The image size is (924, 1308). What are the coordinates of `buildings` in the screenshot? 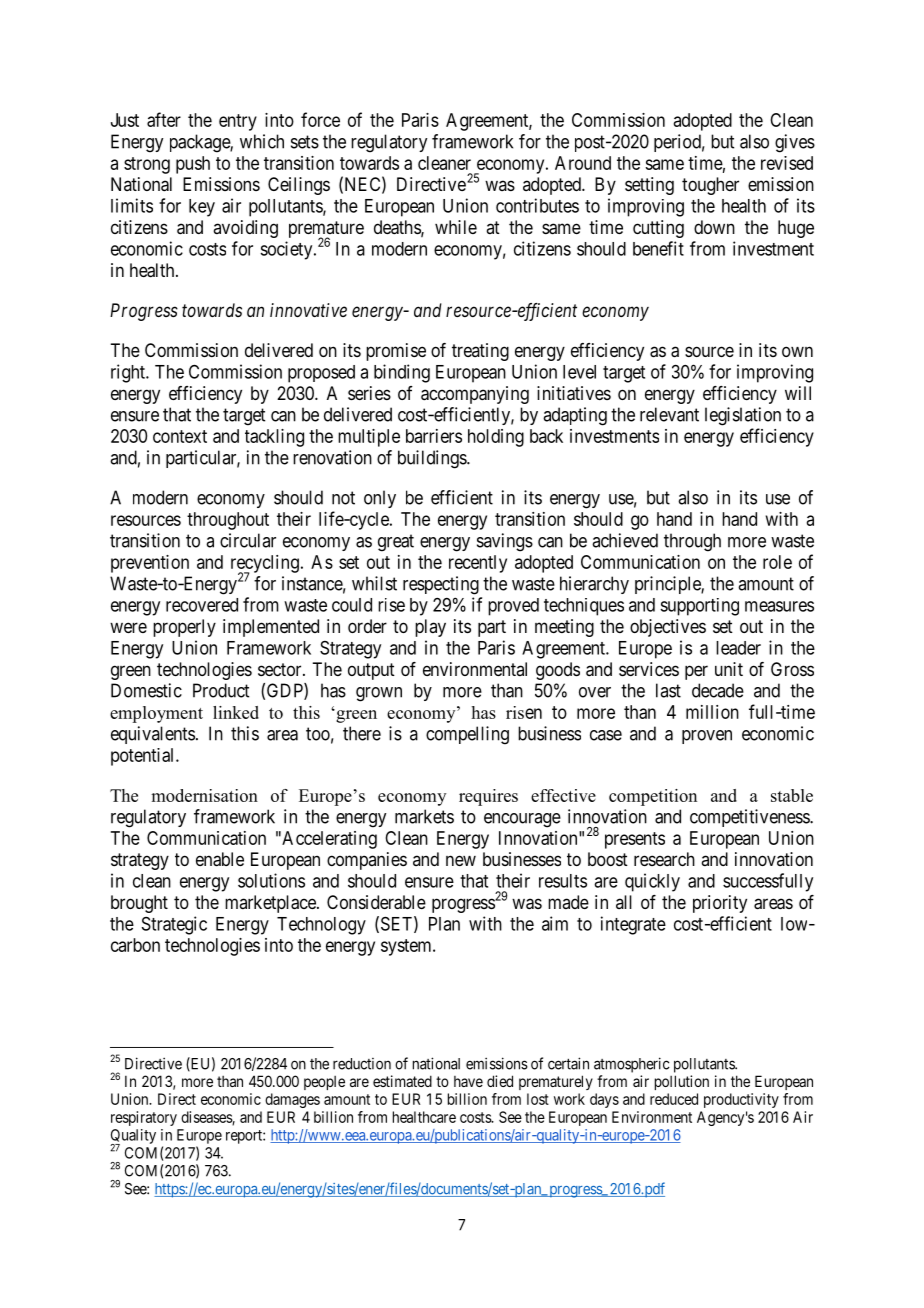 It's located at (433, 459).
